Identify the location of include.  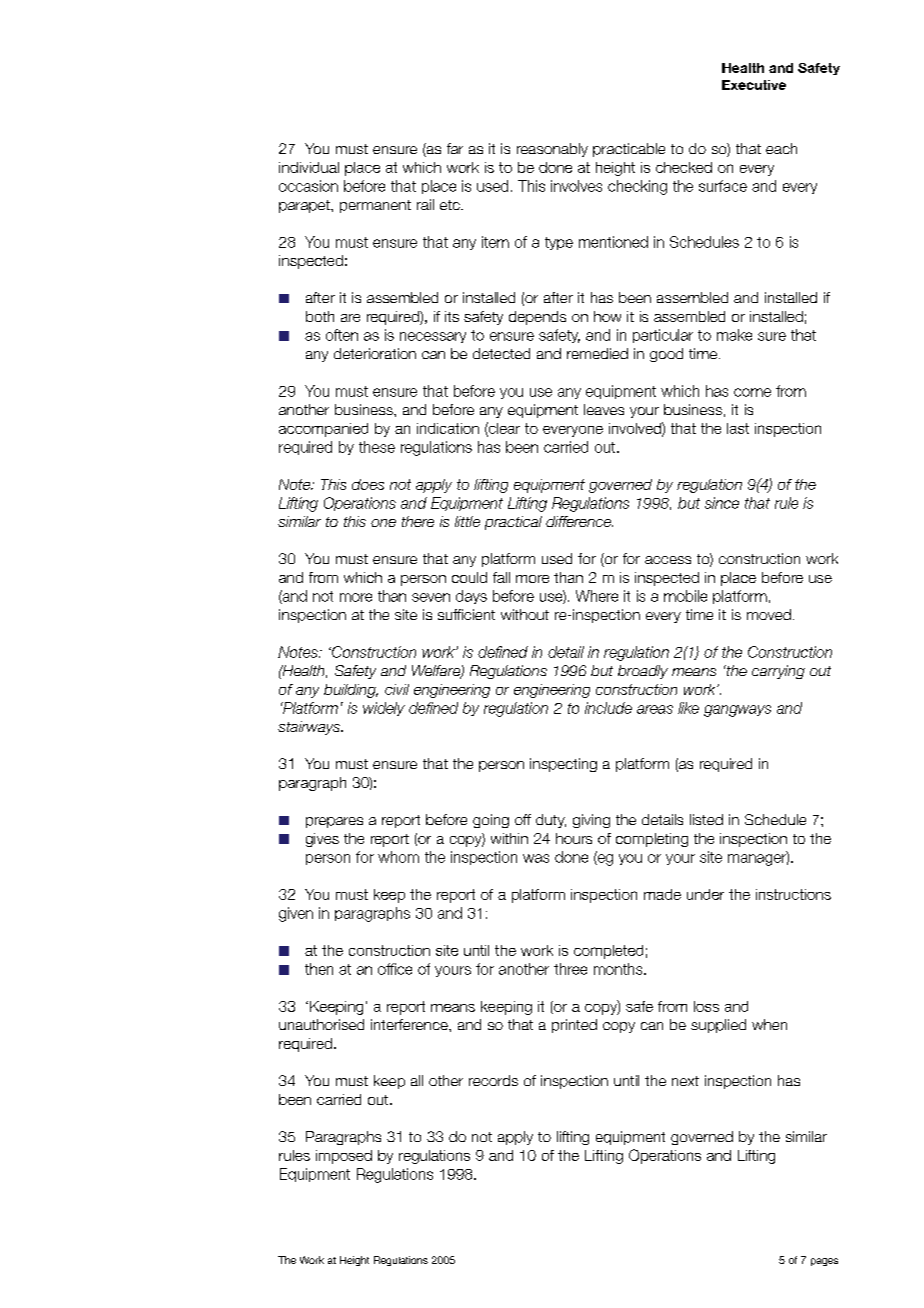
(608, 708).
